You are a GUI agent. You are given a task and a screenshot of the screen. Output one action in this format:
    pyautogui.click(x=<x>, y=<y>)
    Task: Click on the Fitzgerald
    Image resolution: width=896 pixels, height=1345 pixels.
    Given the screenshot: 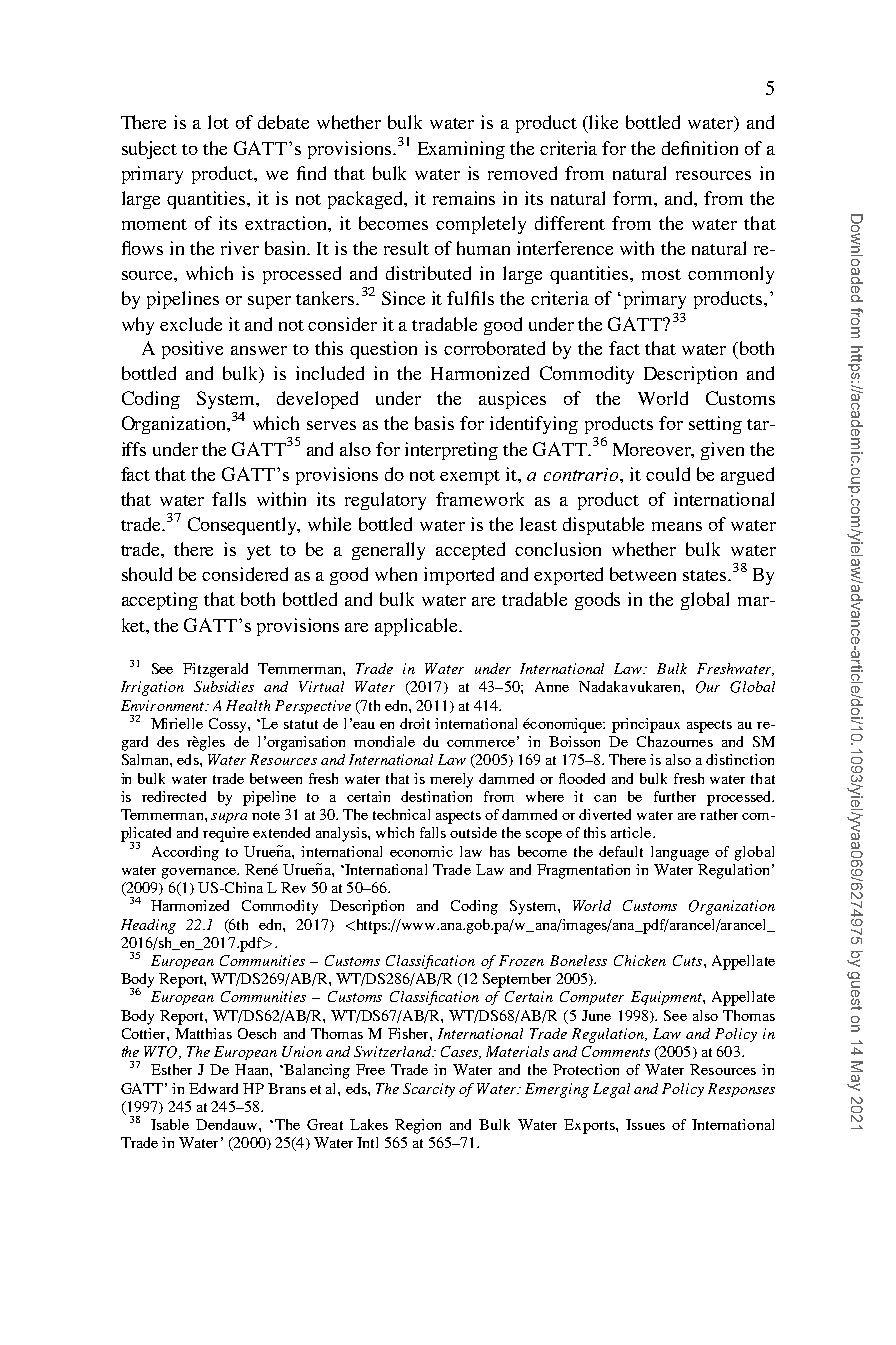 What is the action you would take?
    pyautogui.click(x=215, y=670)
